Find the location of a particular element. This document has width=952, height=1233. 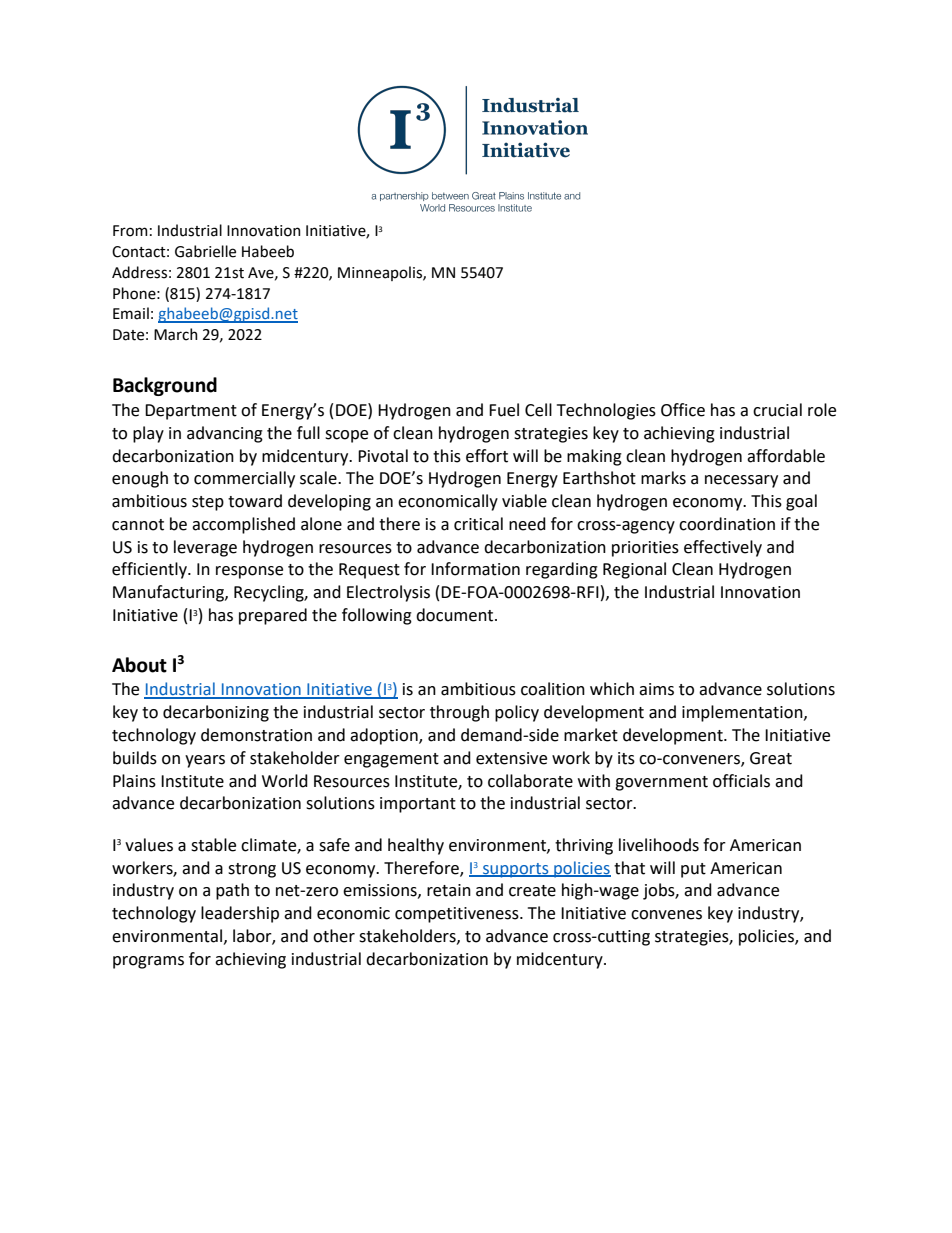

Fuel is located at coordinates (504, 410).
